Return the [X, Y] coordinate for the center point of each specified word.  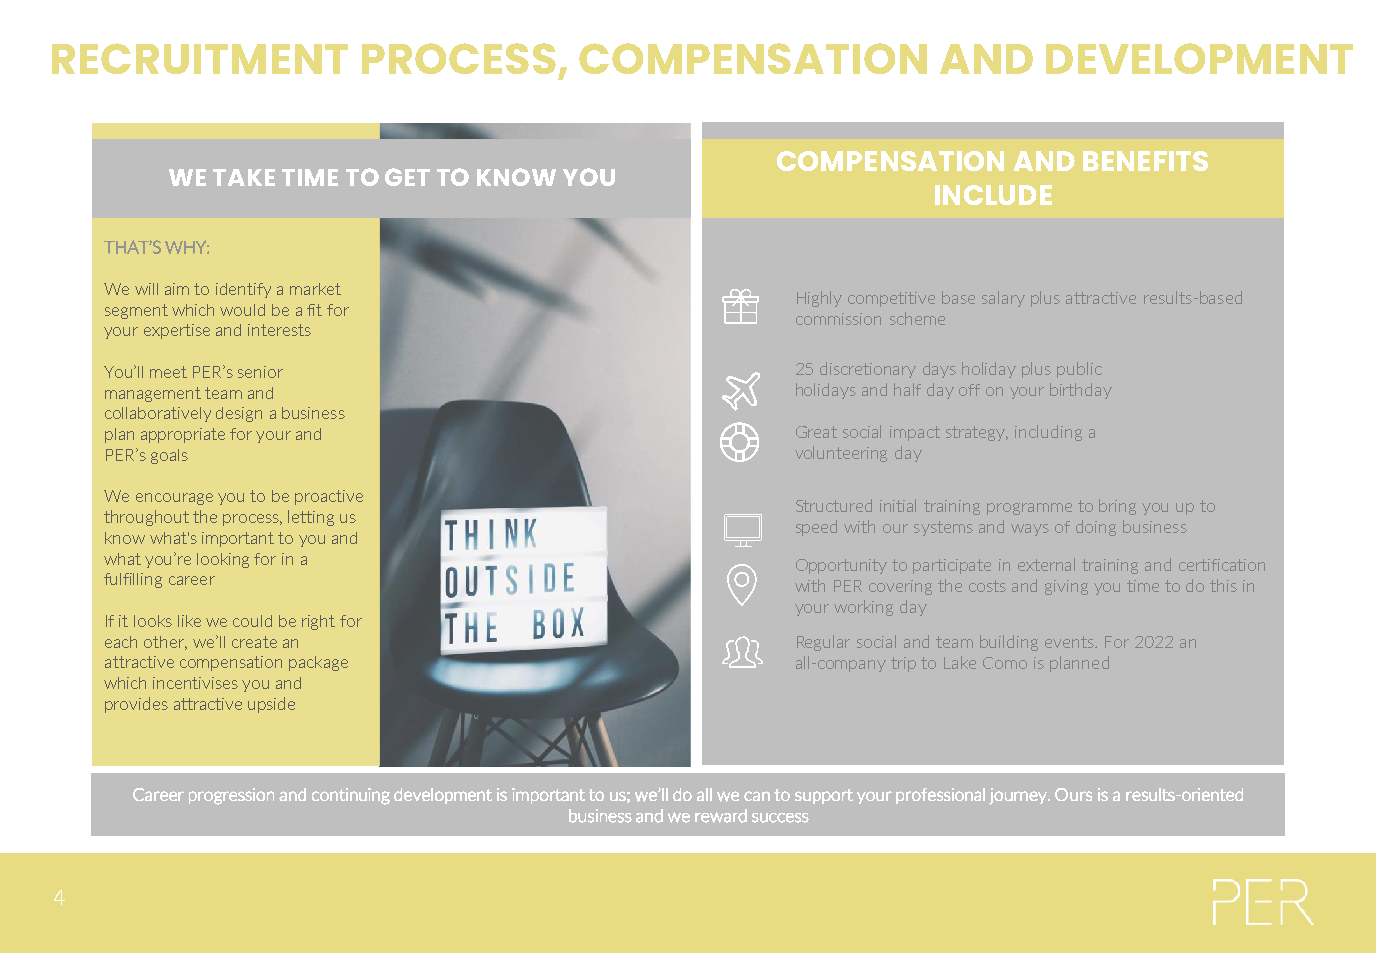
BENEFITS [1145, 161]
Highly [819, 299]
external [1046, 564]
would [242, 310]
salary [1003, 299]
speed [816, 528]
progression [231, 796]
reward [721, 816]
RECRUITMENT [200, 58]
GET [407, 177]
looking [223, 560]
